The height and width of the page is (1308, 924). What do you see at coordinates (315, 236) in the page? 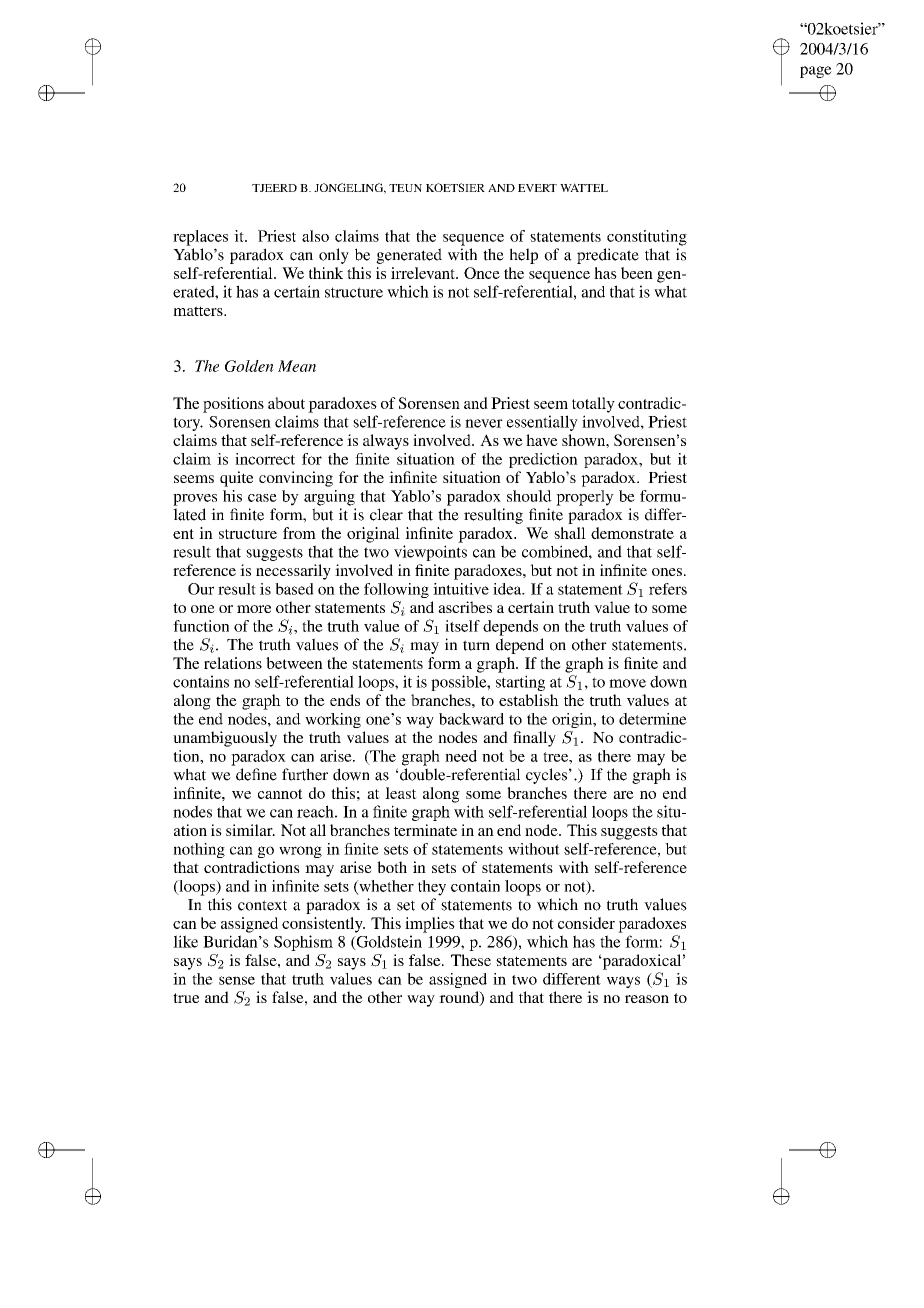
I see `also` at bounding box center [315, 236].
